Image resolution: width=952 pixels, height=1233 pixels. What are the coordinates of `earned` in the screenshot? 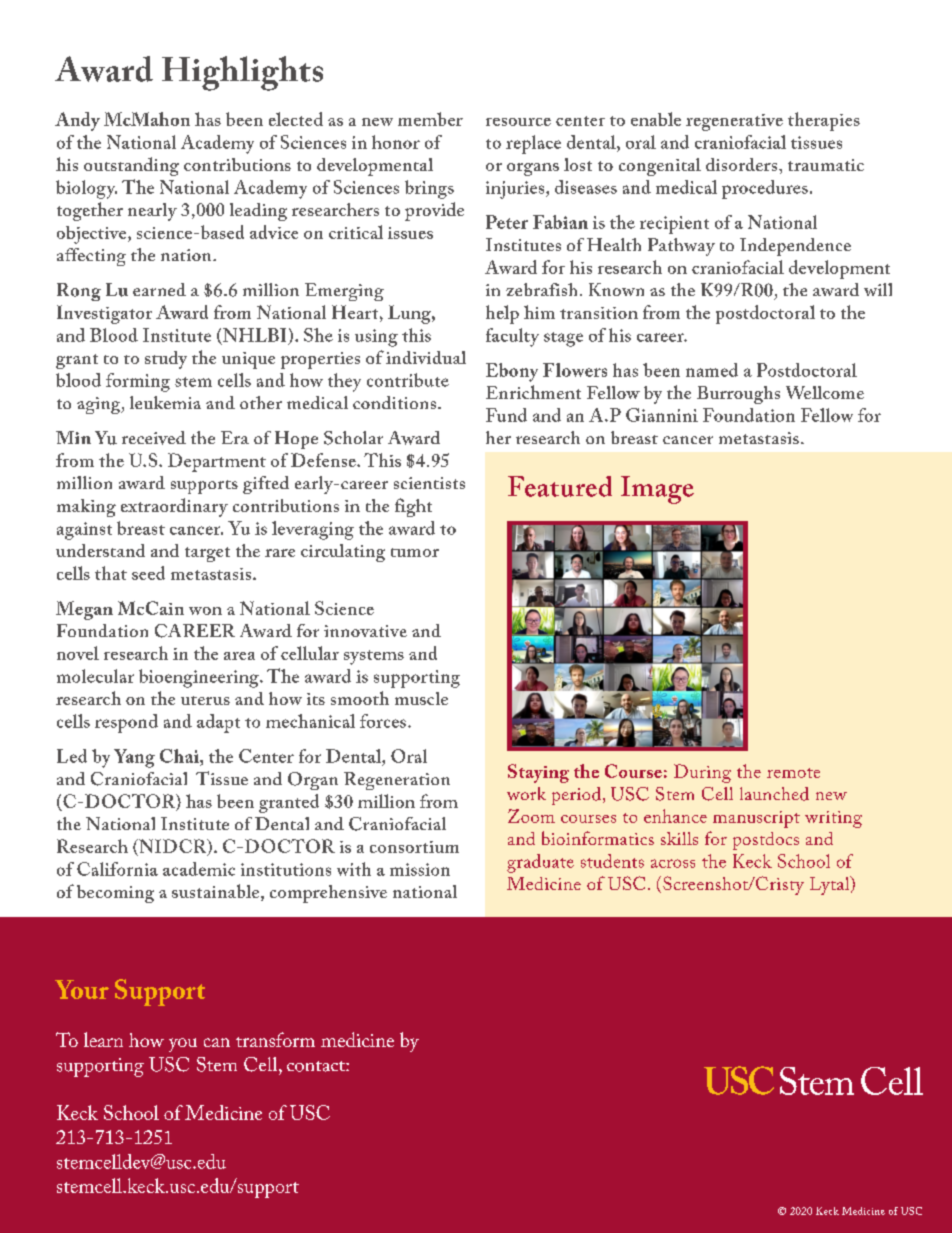 It's located at (159, 289).
